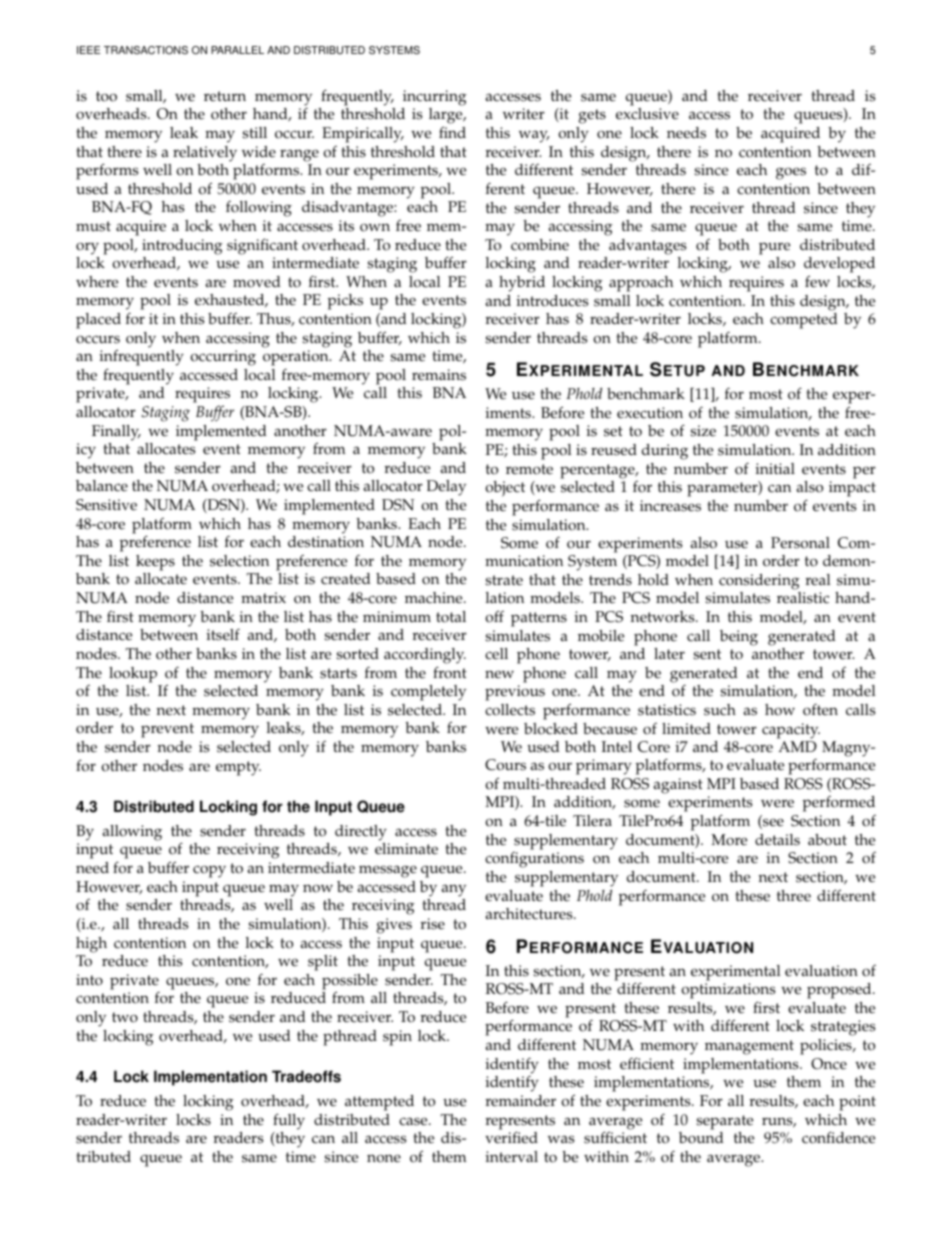  I want to click on itself, so click(223, 634).
